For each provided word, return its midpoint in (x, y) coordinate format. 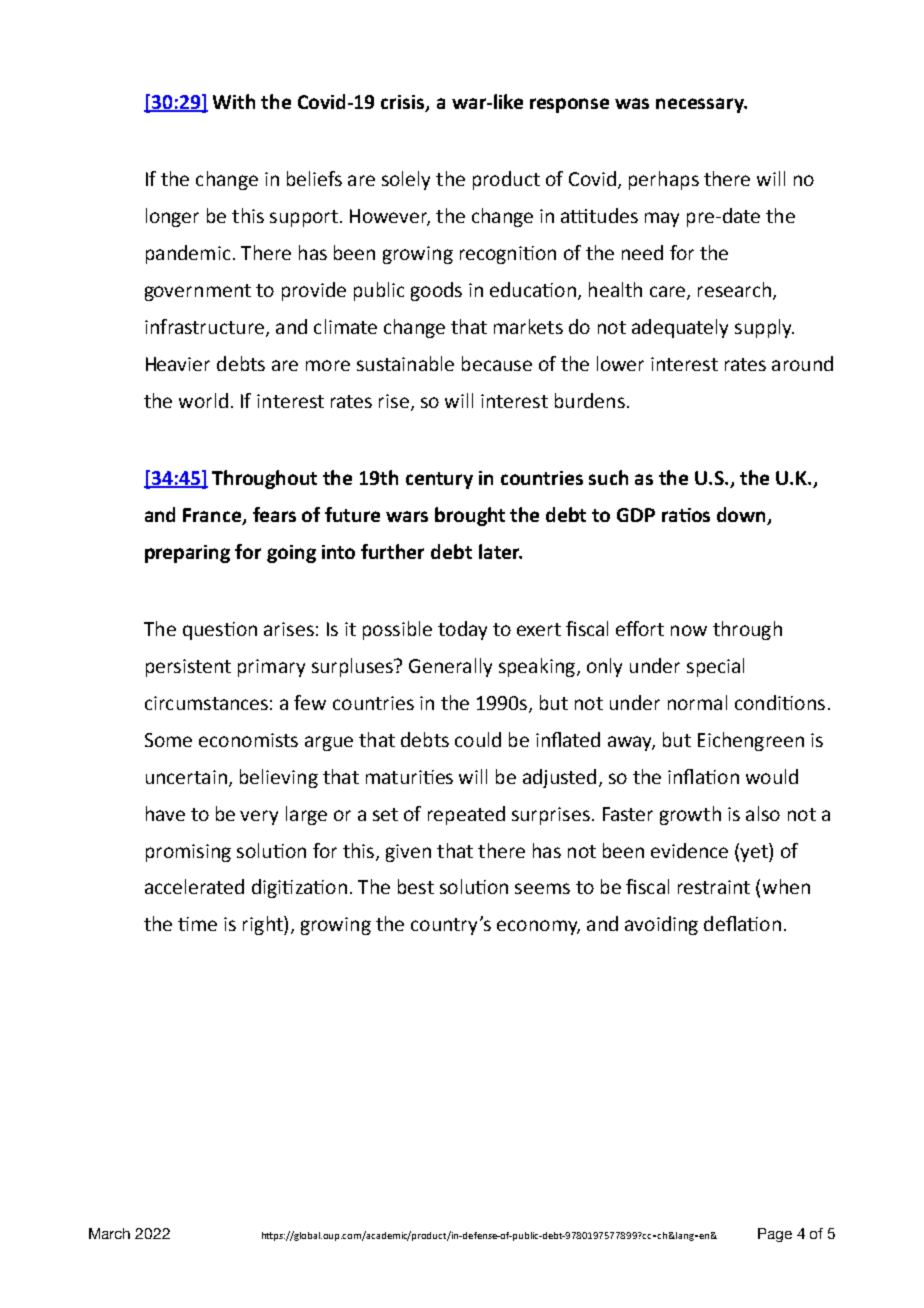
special (715, 667)
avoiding (661, 925)
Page (775, 1235)
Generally (450, 667)
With (234, 101)
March (109, 1233)
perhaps (664, 180)
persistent (188, 668)
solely (406, 180)
